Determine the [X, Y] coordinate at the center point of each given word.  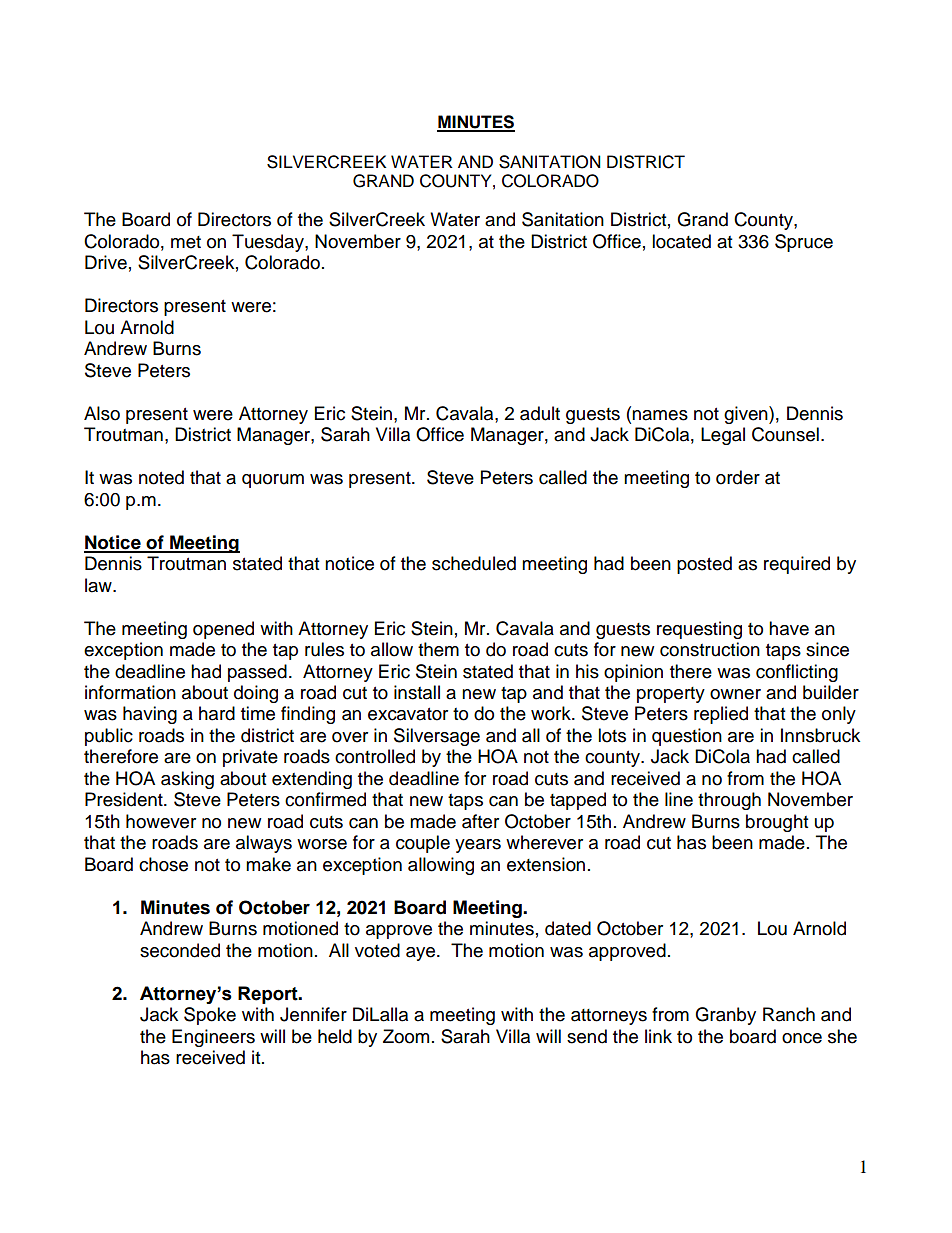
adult [540, 413]
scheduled [474, 563]
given [747, 415]
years [478, 846]
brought [777, 823]
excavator [408, 714]
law [99, 585]
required [797, 565]
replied [721, 715]
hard [217, 713]
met [186, 242]
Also [102, 413]
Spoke [210, 1016]
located [681, 241]
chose [163, 864]
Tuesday [269, 243]
